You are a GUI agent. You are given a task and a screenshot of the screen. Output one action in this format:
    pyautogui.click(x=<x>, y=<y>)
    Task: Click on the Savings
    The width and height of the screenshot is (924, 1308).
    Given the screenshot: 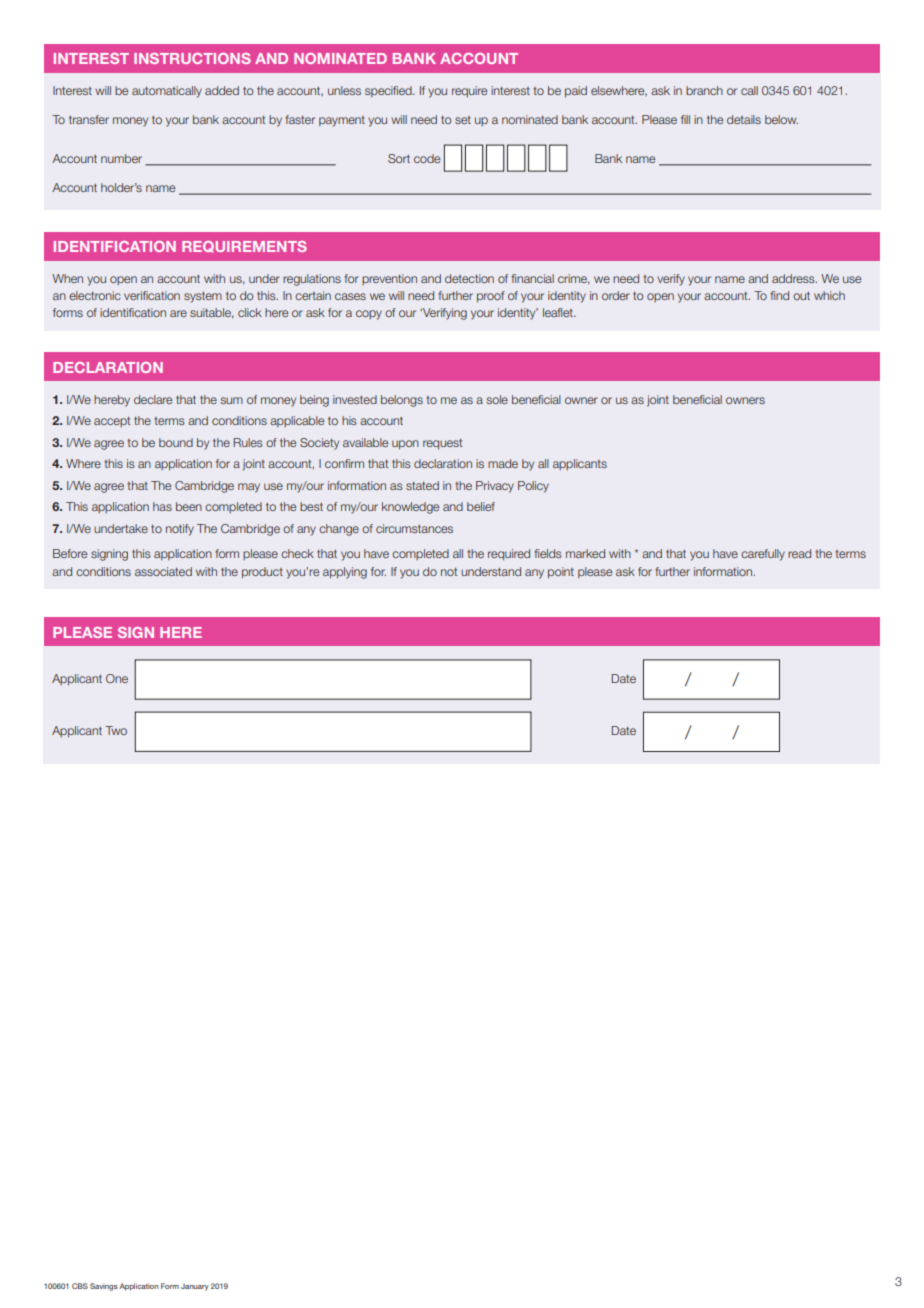 What is the action you would take?
    pyautogui.click(x=104, y=1287)
